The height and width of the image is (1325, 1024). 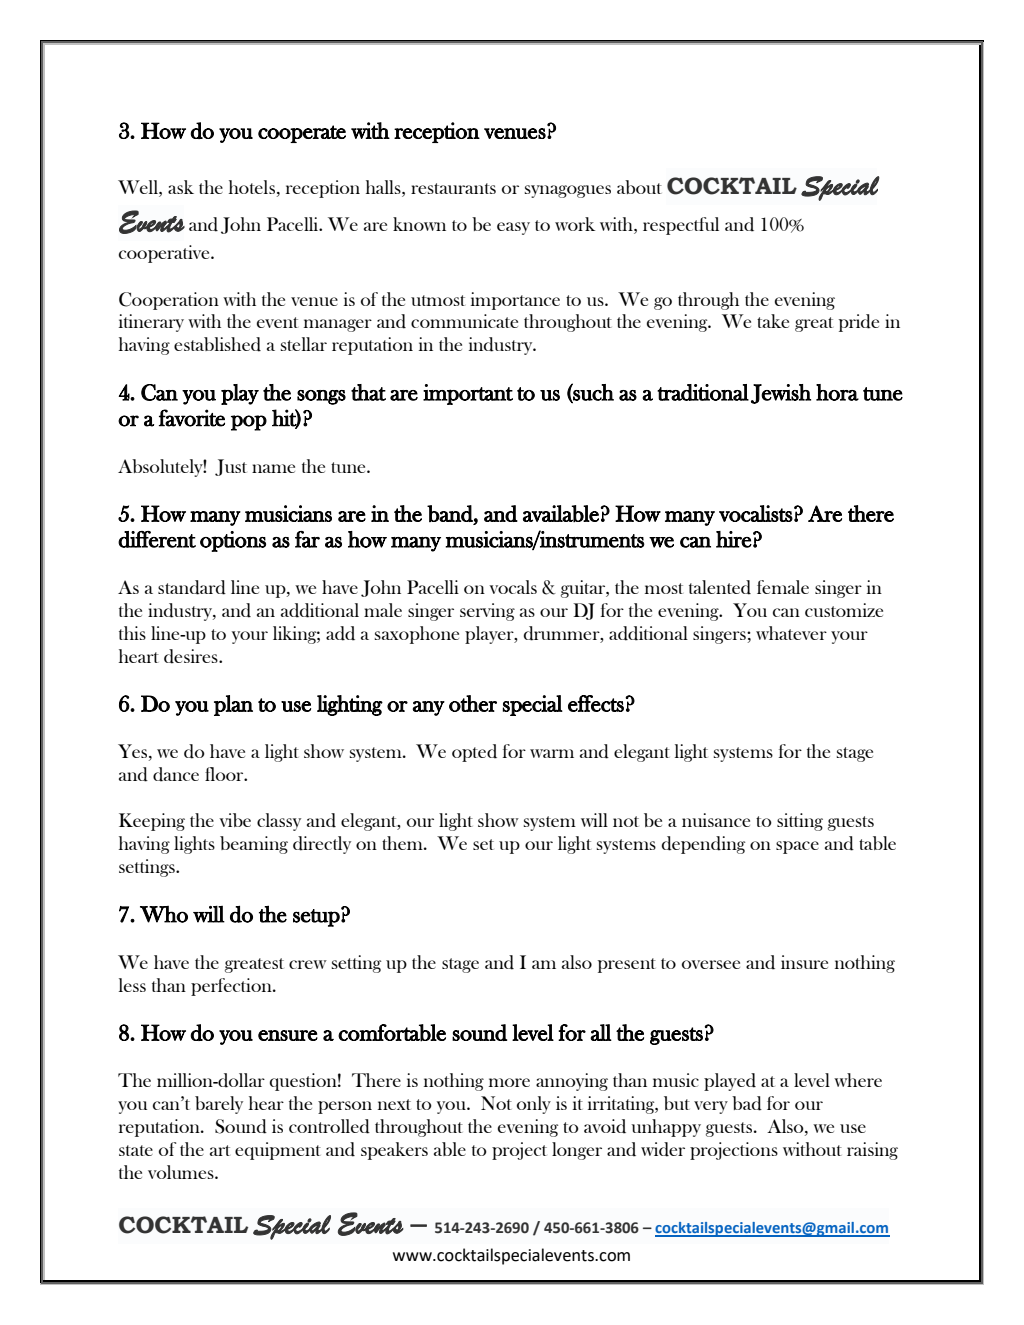 What do you see at coordinates (164, 914) in the image?
I see `Who` at bounding box center [164, 914].
